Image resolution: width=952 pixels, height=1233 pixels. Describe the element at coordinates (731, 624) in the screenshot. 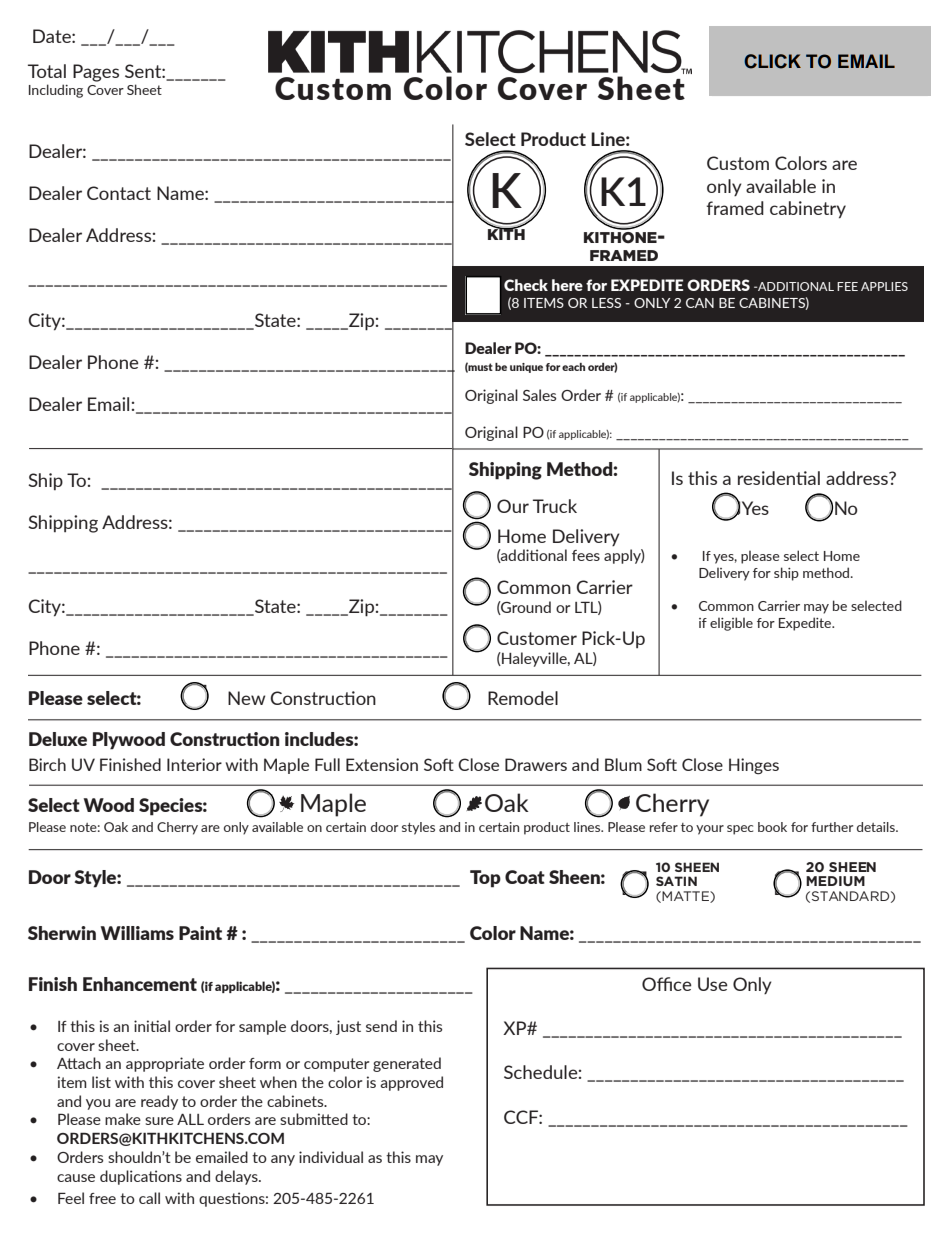

I see `eligible` at that location.
